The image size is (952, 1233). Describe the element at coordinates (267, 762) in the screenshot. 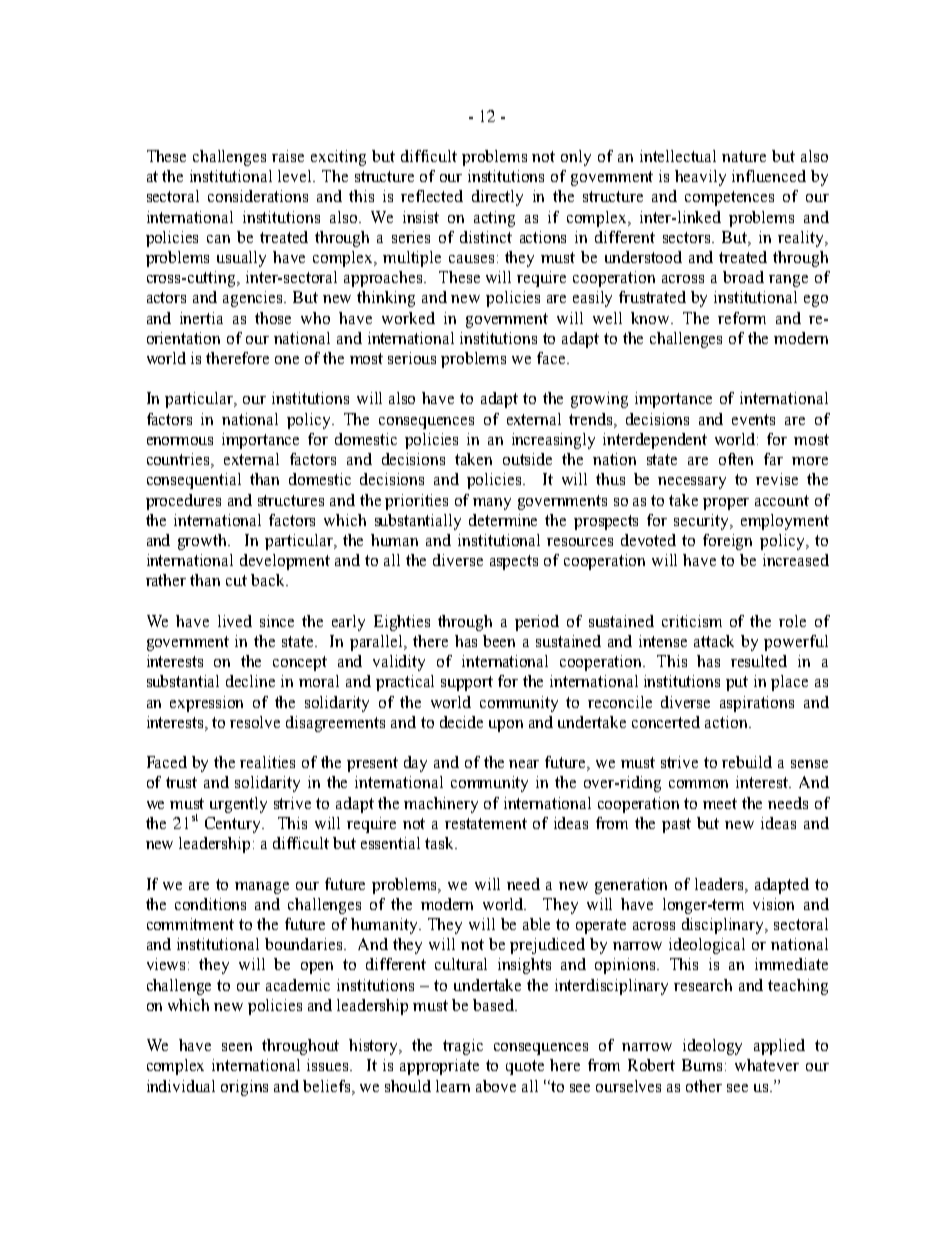

I see `realities` at that location.
